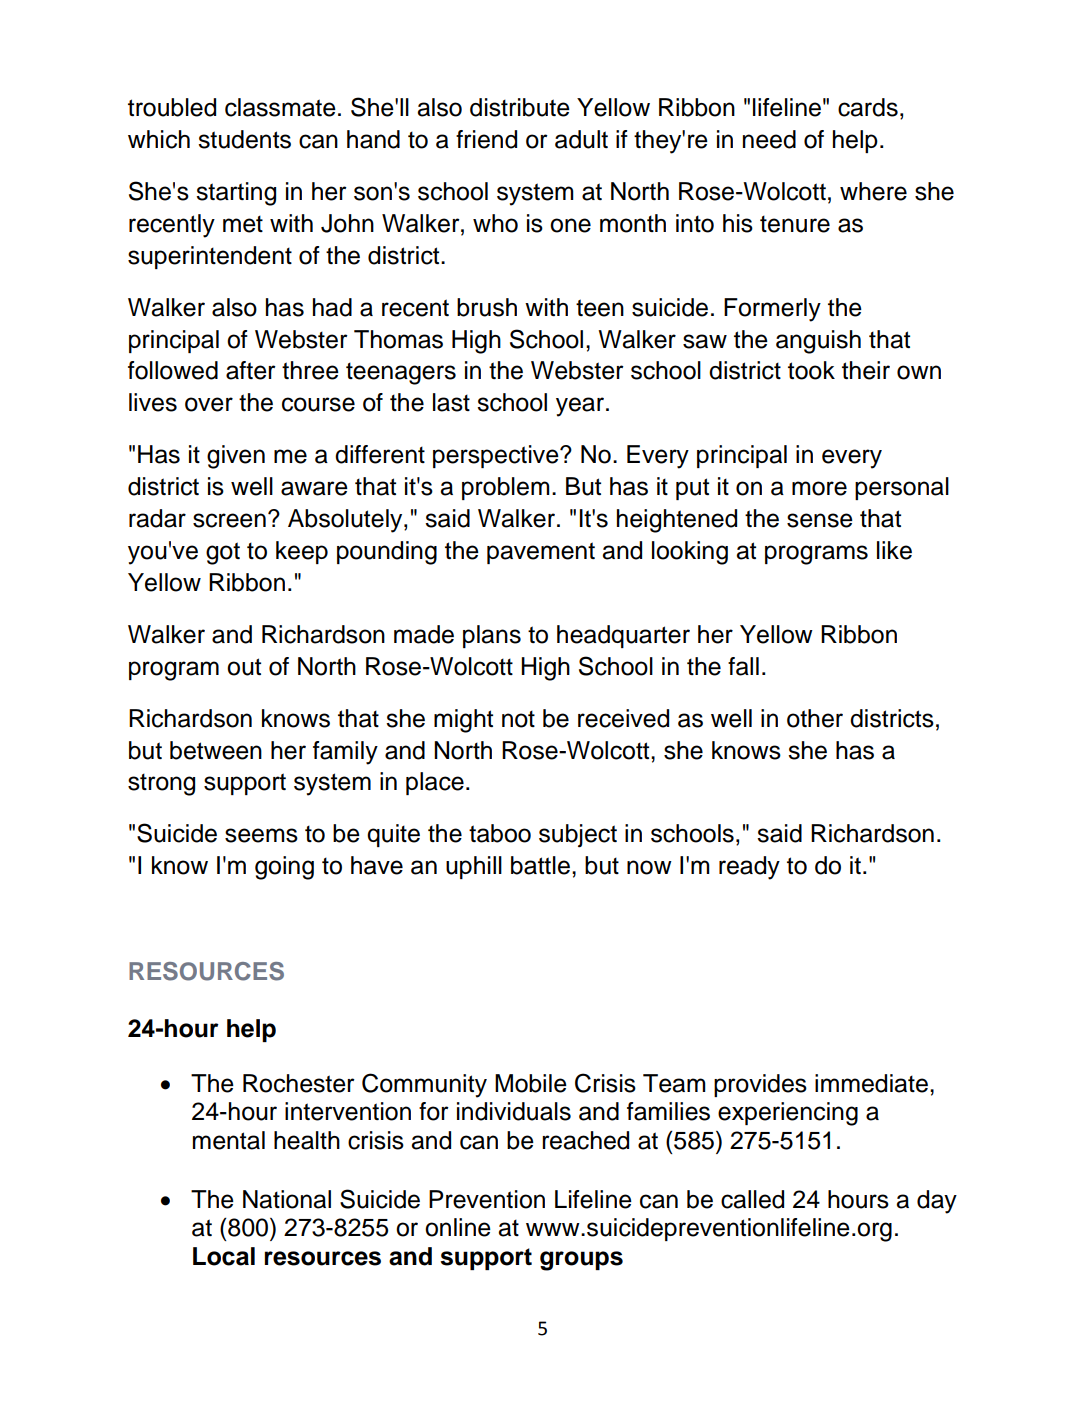 The image size is (1086, 1405). I want to click on ready, so click(749, 868).
